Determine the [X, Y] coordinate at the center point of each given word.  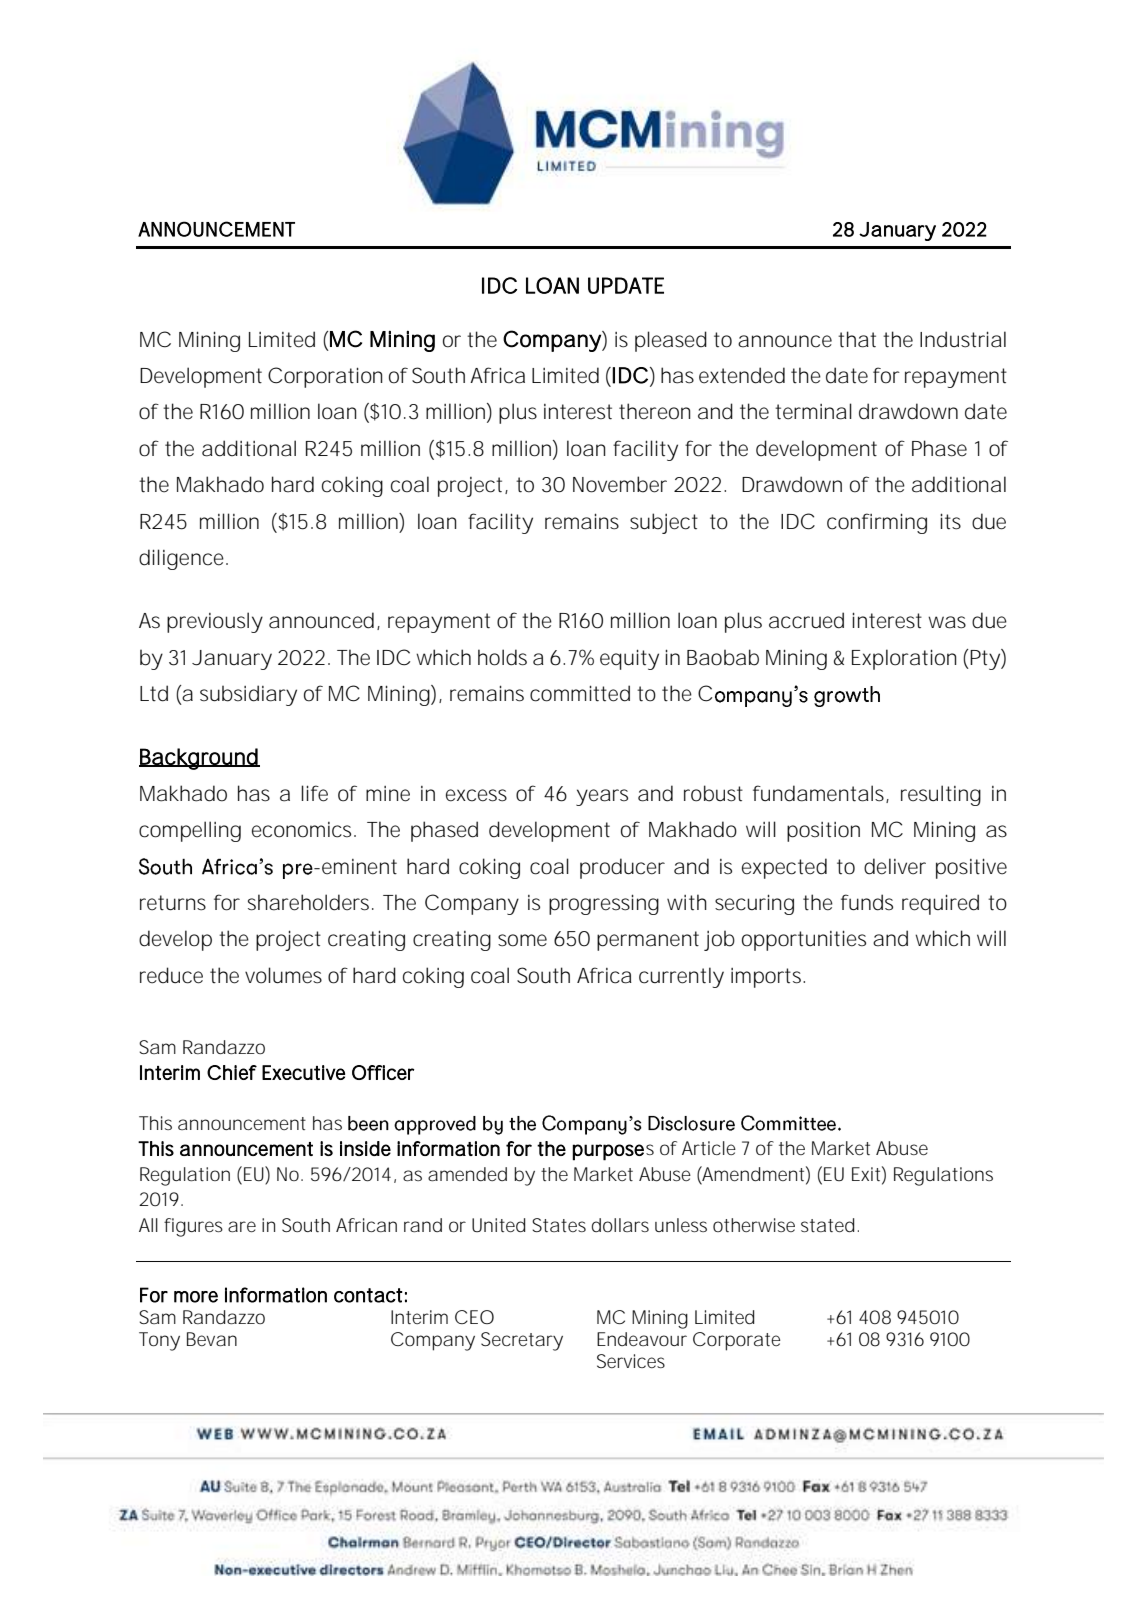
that [857, 339]
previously [215, 622]
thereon [655, 411]
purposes [613, 1152]
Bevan [212, 1339]
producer [622, 868]
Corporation [325, 377]
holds [502, 657]
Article [709, 1148]
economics [303, 830]
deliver [895, 866]
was [947, 622]
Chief [232, 1072]
